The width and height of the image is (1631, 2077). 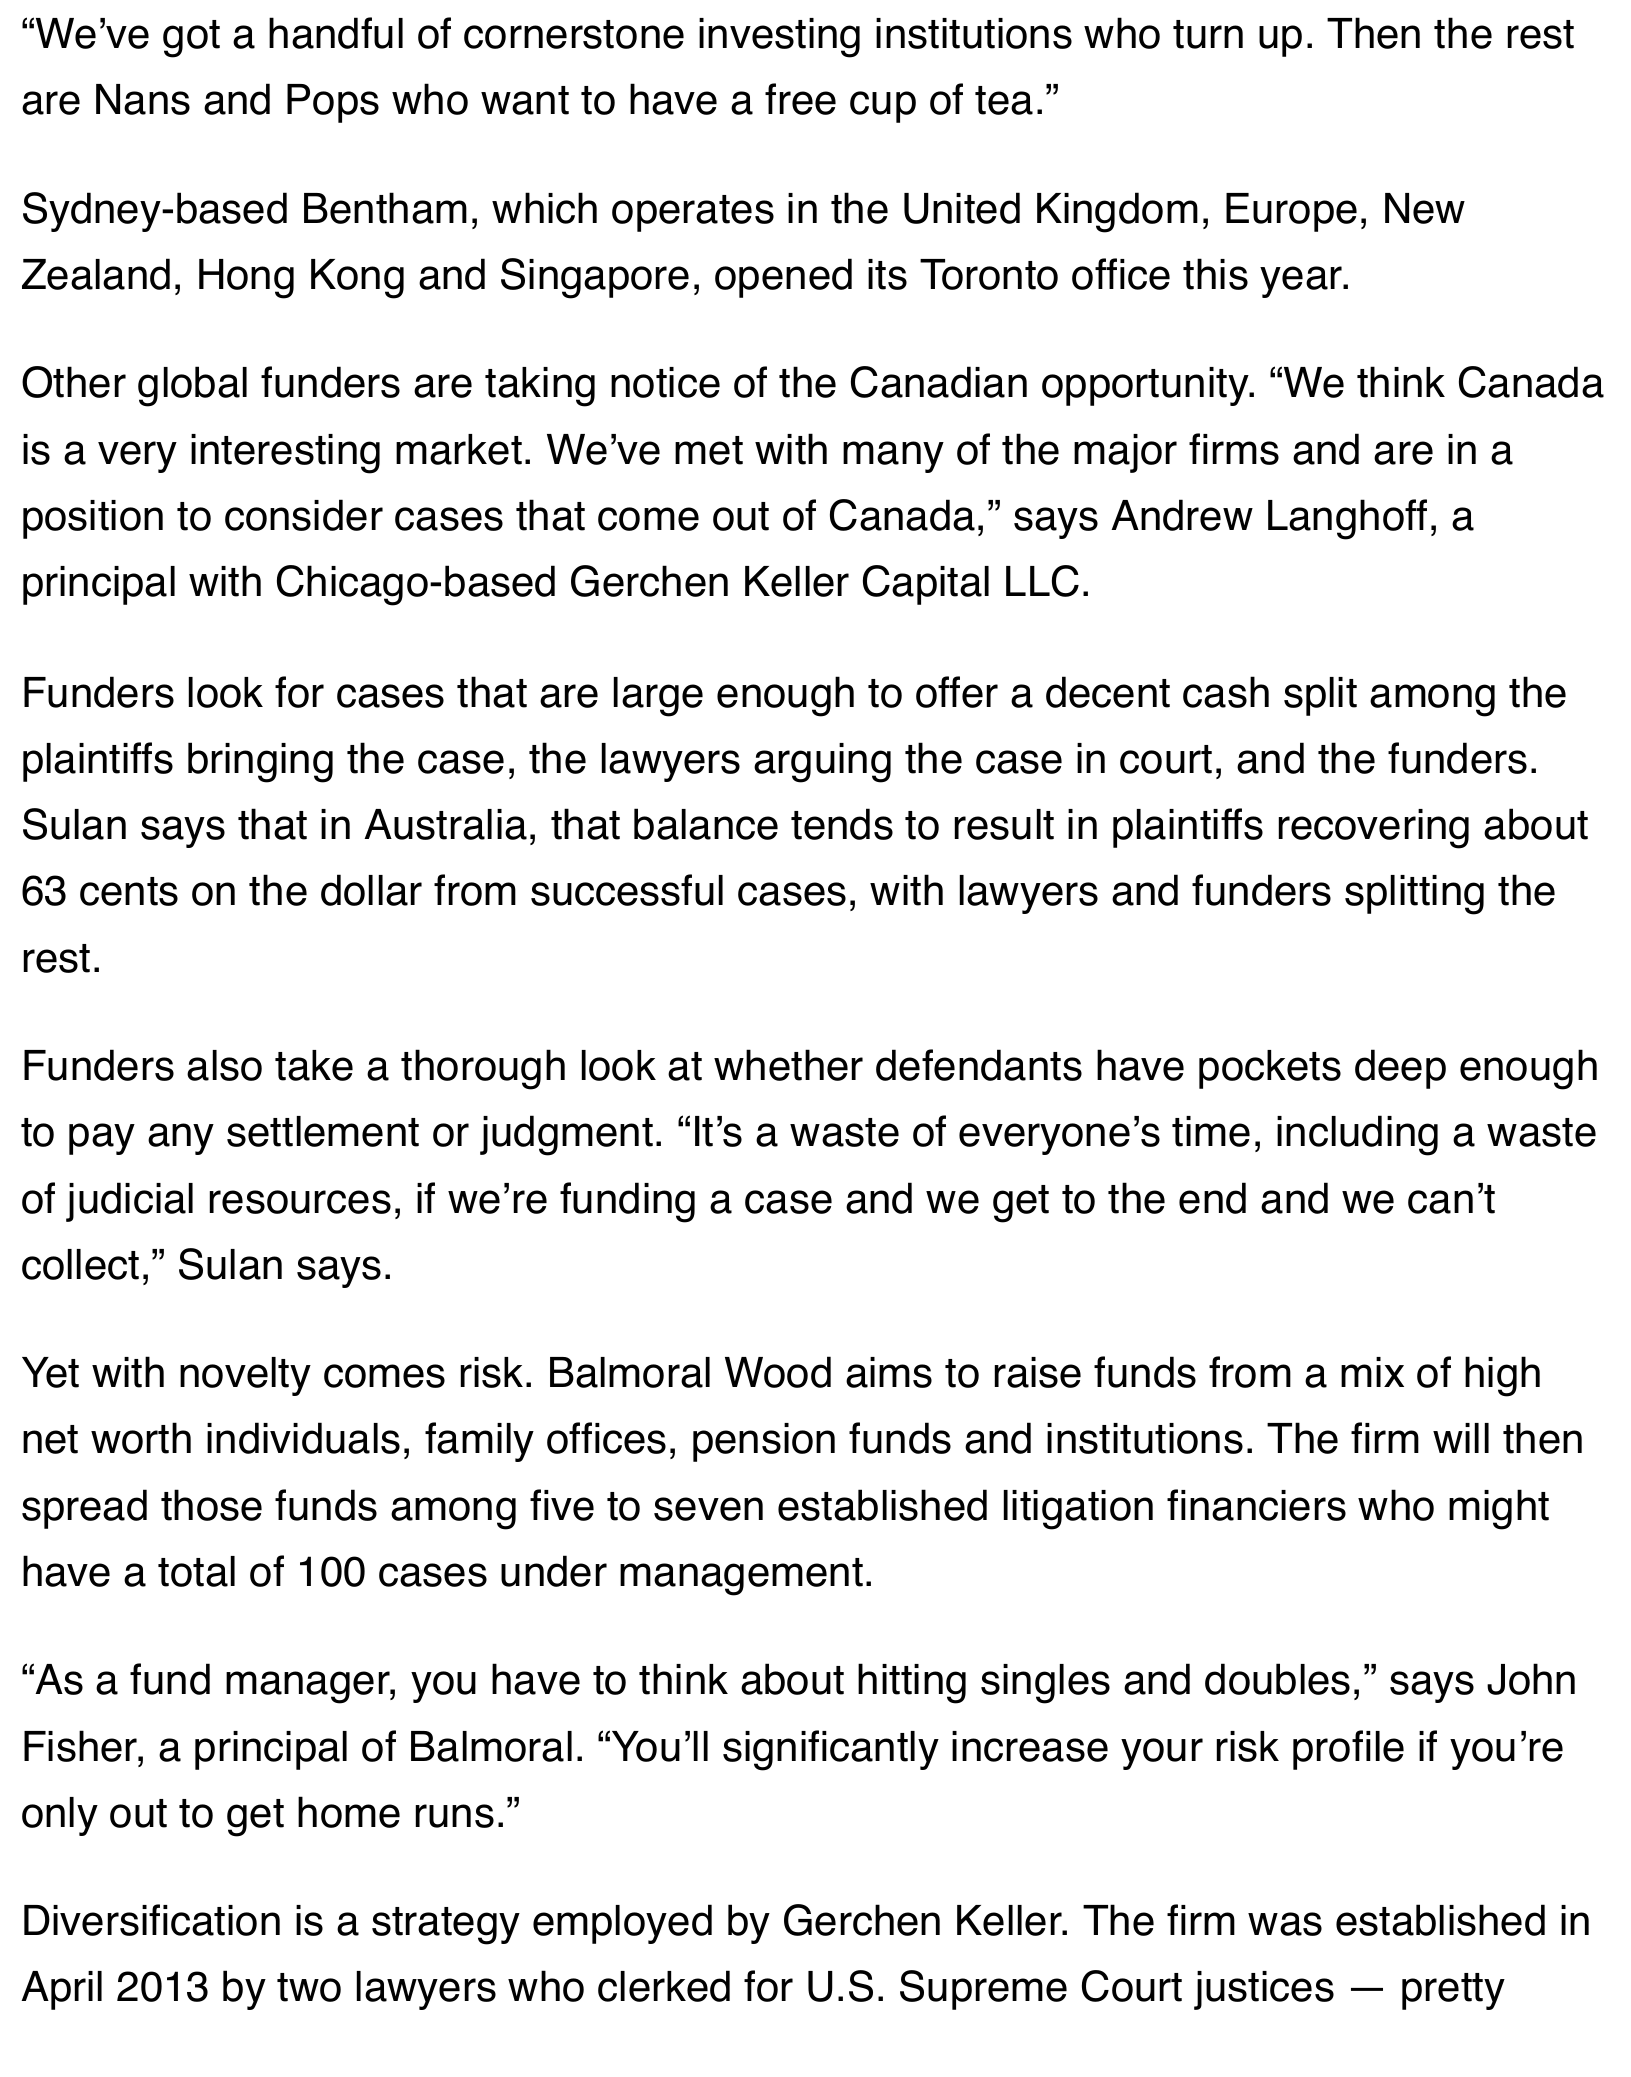 I want to click on arguing, so click(x=822, y=763).
